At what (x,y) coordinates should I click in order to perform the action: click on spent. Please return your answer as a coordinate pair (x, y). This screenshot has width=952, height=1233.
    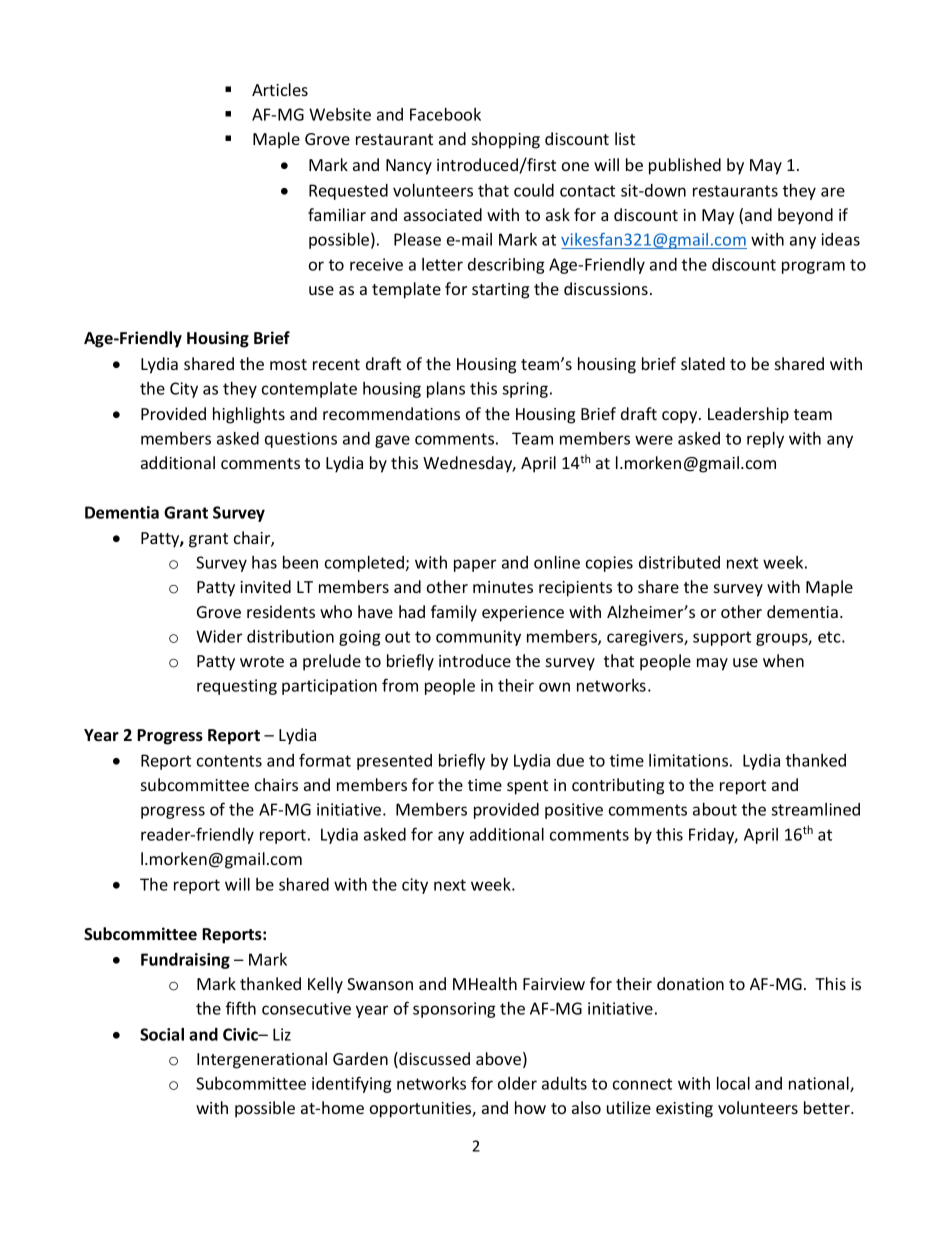
    Looking at the image, I should click on (527, 787).
